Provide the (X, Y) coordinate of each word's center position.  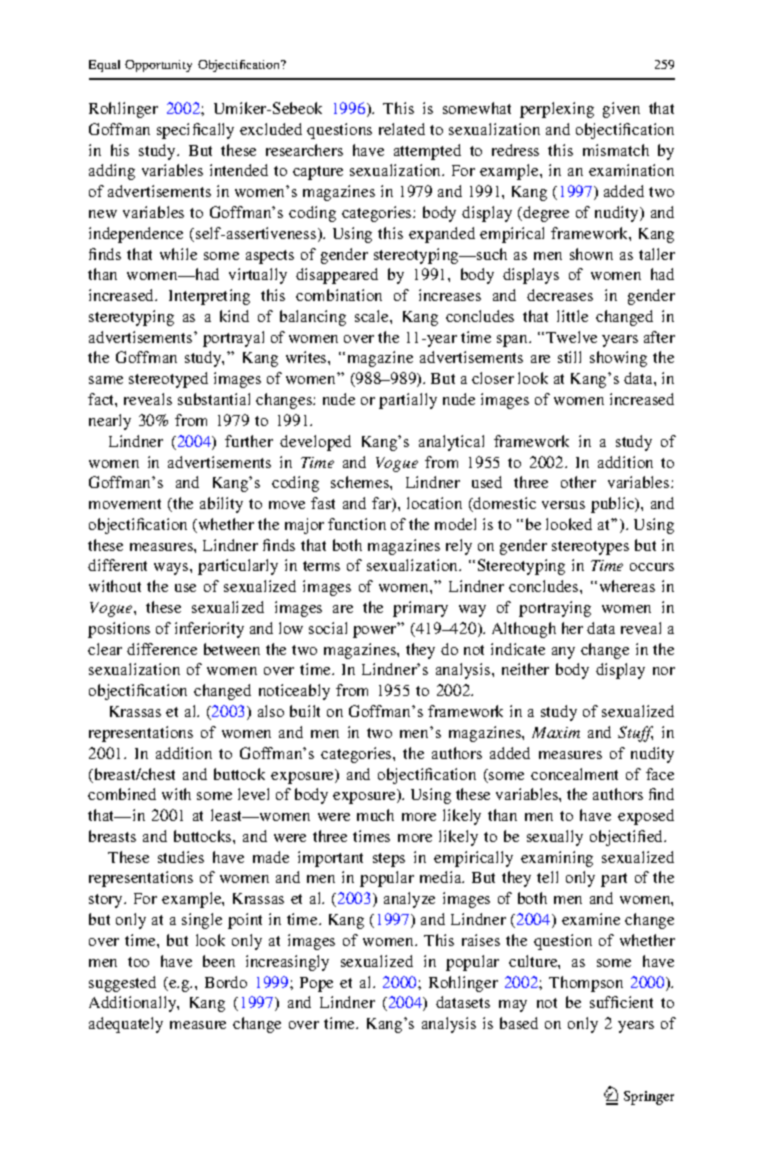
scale (373, 316)
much (375, 815)
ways (172, 569)
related (402, 129)
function (357, 524)
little (572, 316)
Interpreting (209, 297)
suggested (122, 984)
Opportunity (158, 66)
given (621, 110)
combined (122, 794)
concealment (574, 774)
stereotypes (590, 548)
